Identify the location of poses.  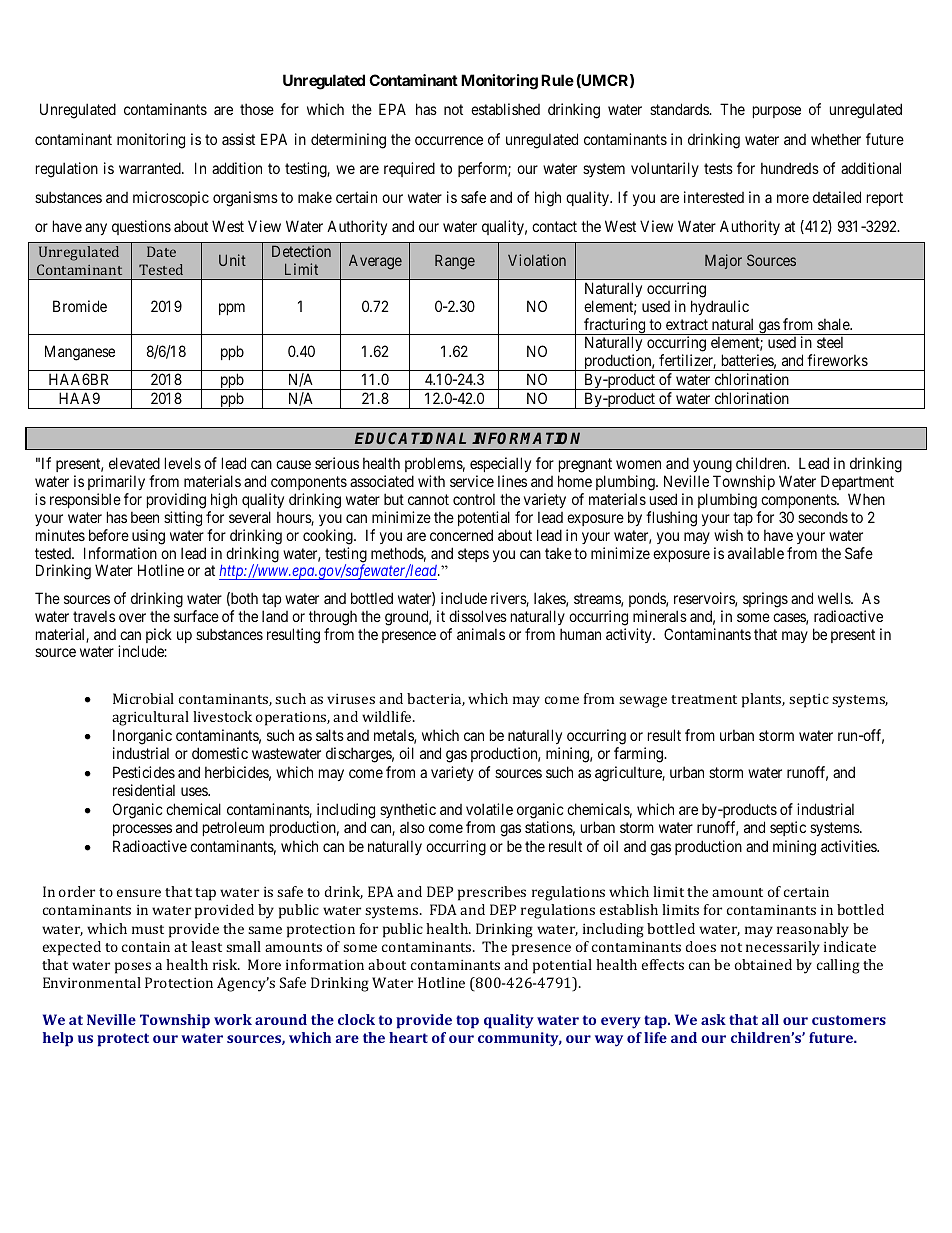
(133, 968).
